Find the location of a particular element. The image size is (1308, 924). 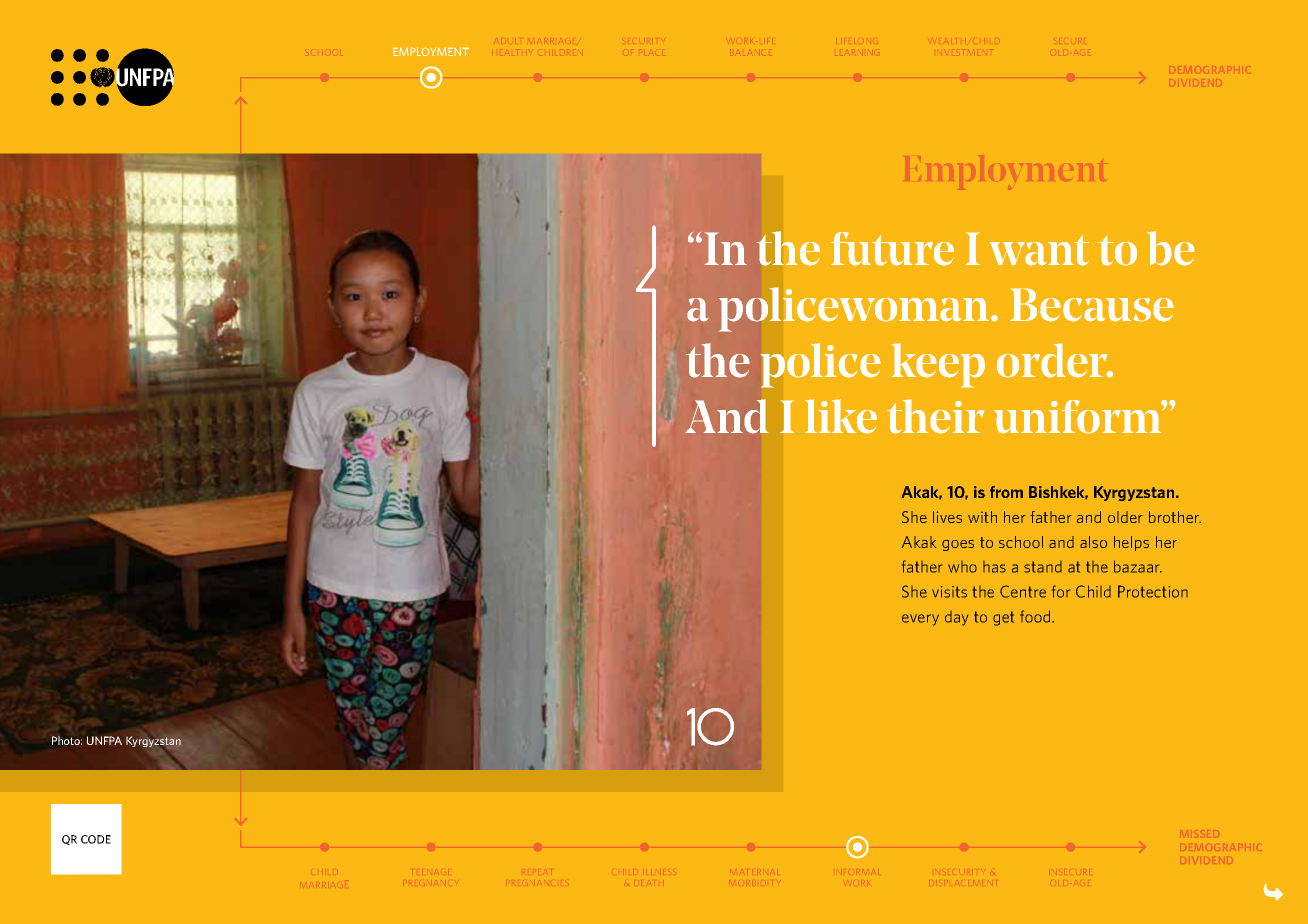

want is located at coordinates (1039, 250).
